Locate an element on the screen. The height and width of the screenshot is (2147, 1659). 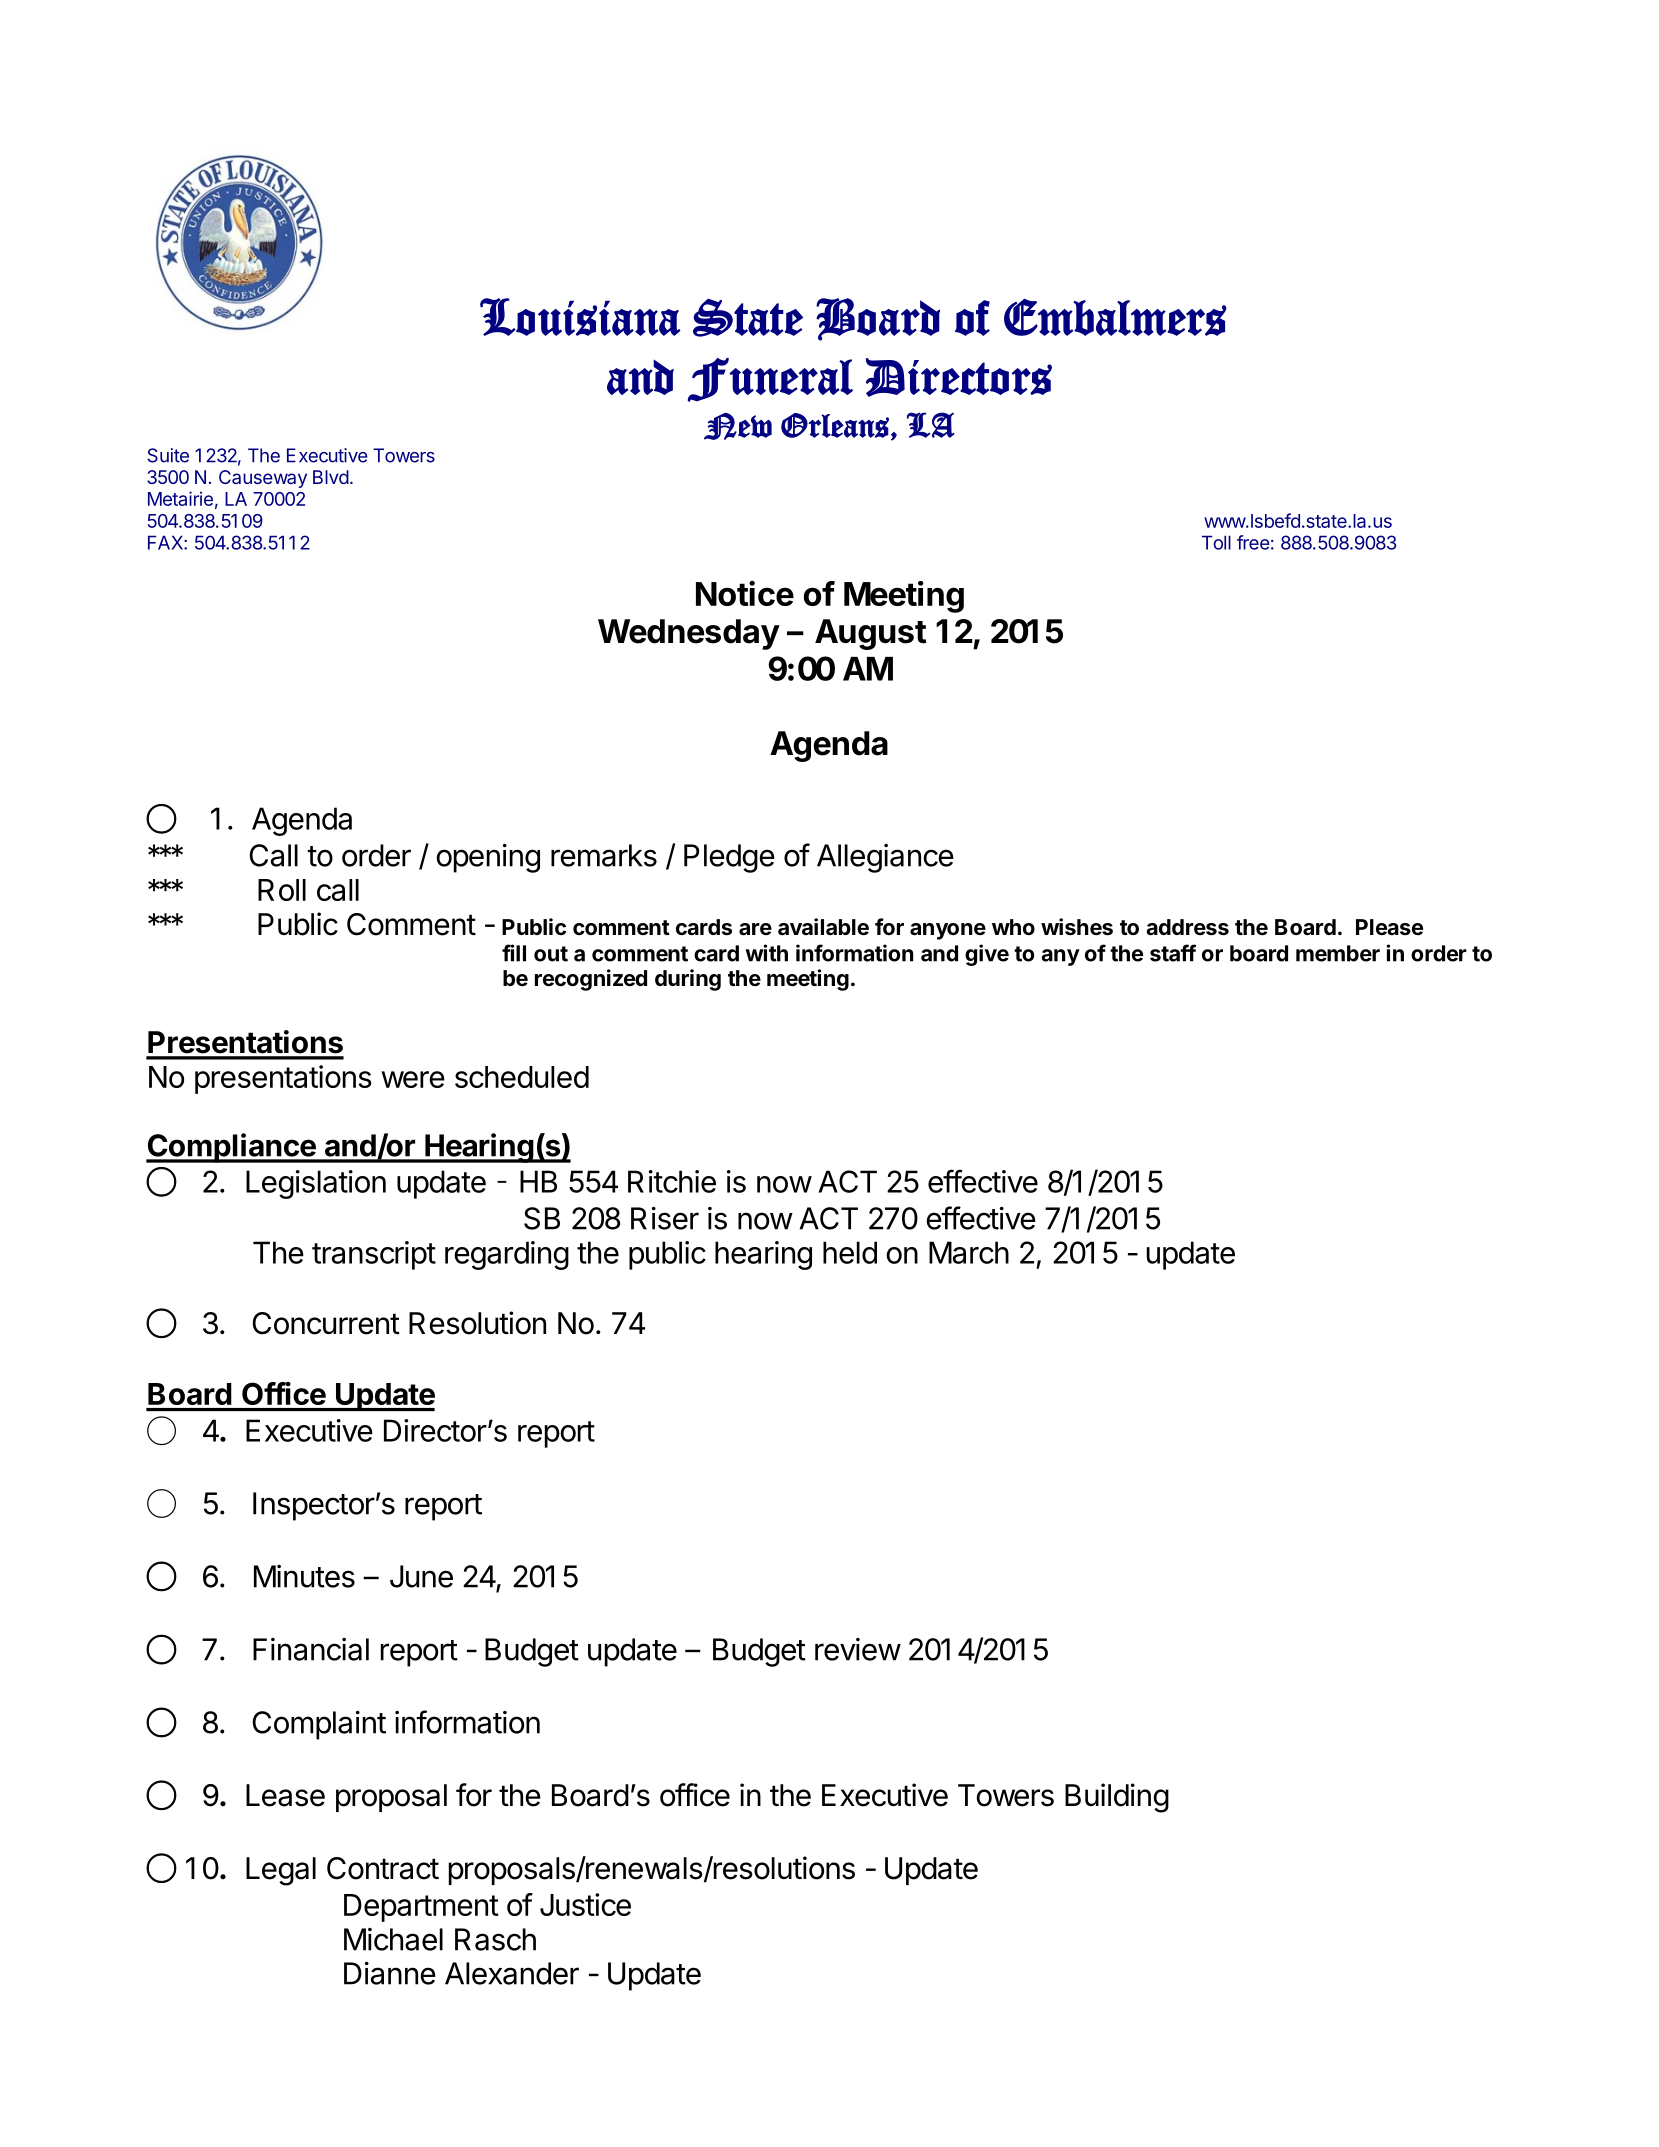
Legislation is located at coordinates (316, 1184).
